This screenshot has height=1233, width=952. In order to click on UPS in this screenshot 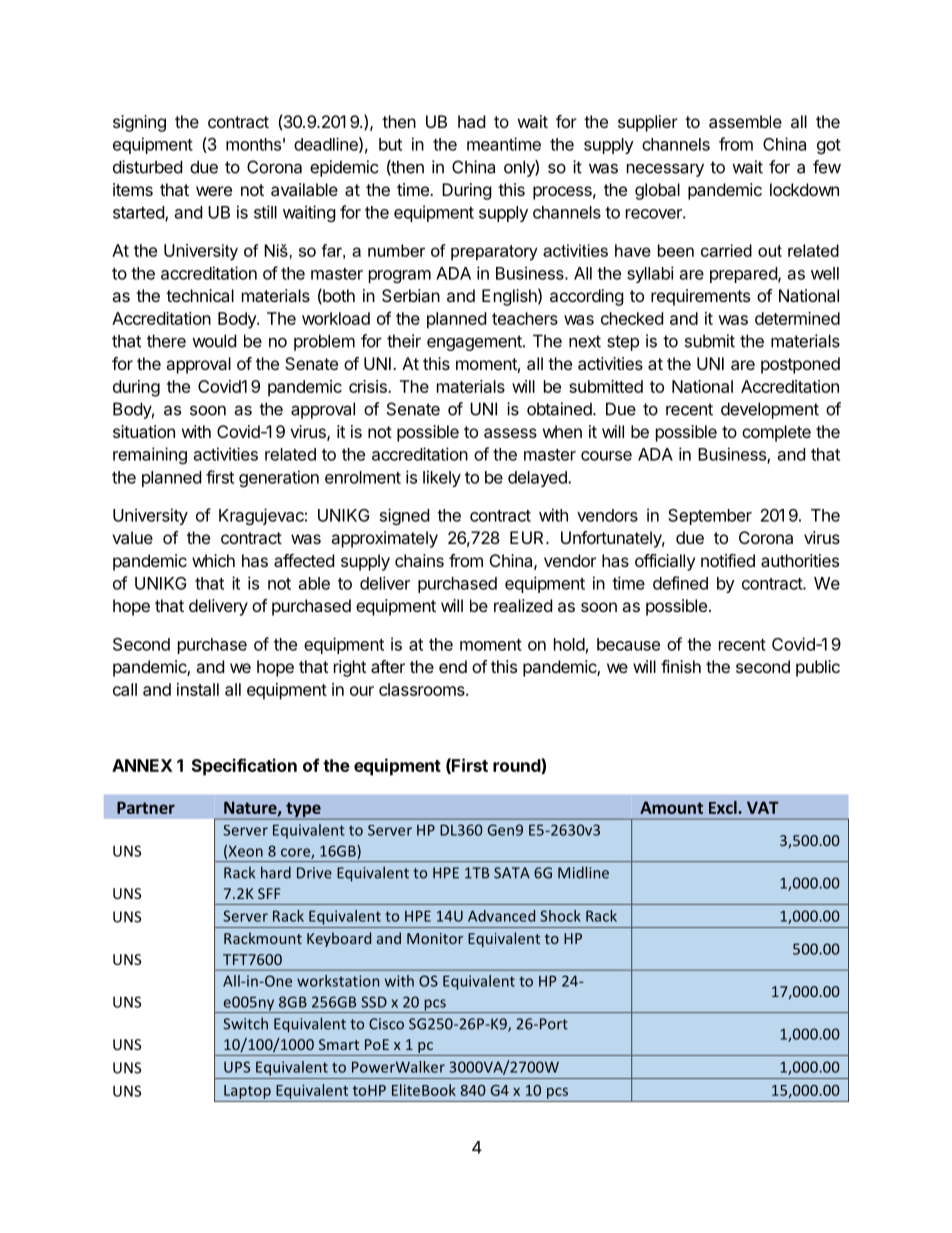, I will do `click(237, 1067)`.
